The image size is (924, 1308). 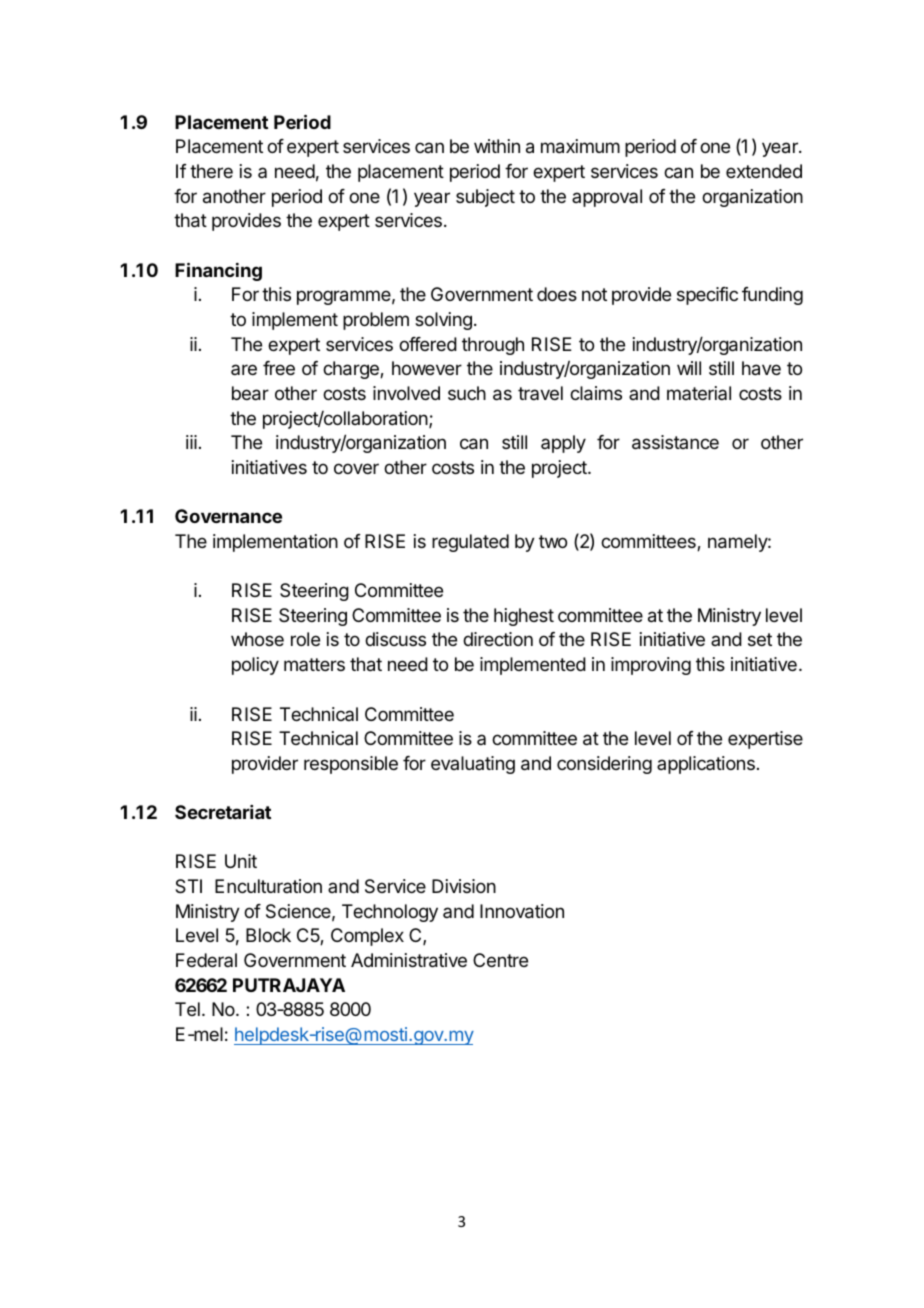 I want to click on set, so click(x=760, y=639).
